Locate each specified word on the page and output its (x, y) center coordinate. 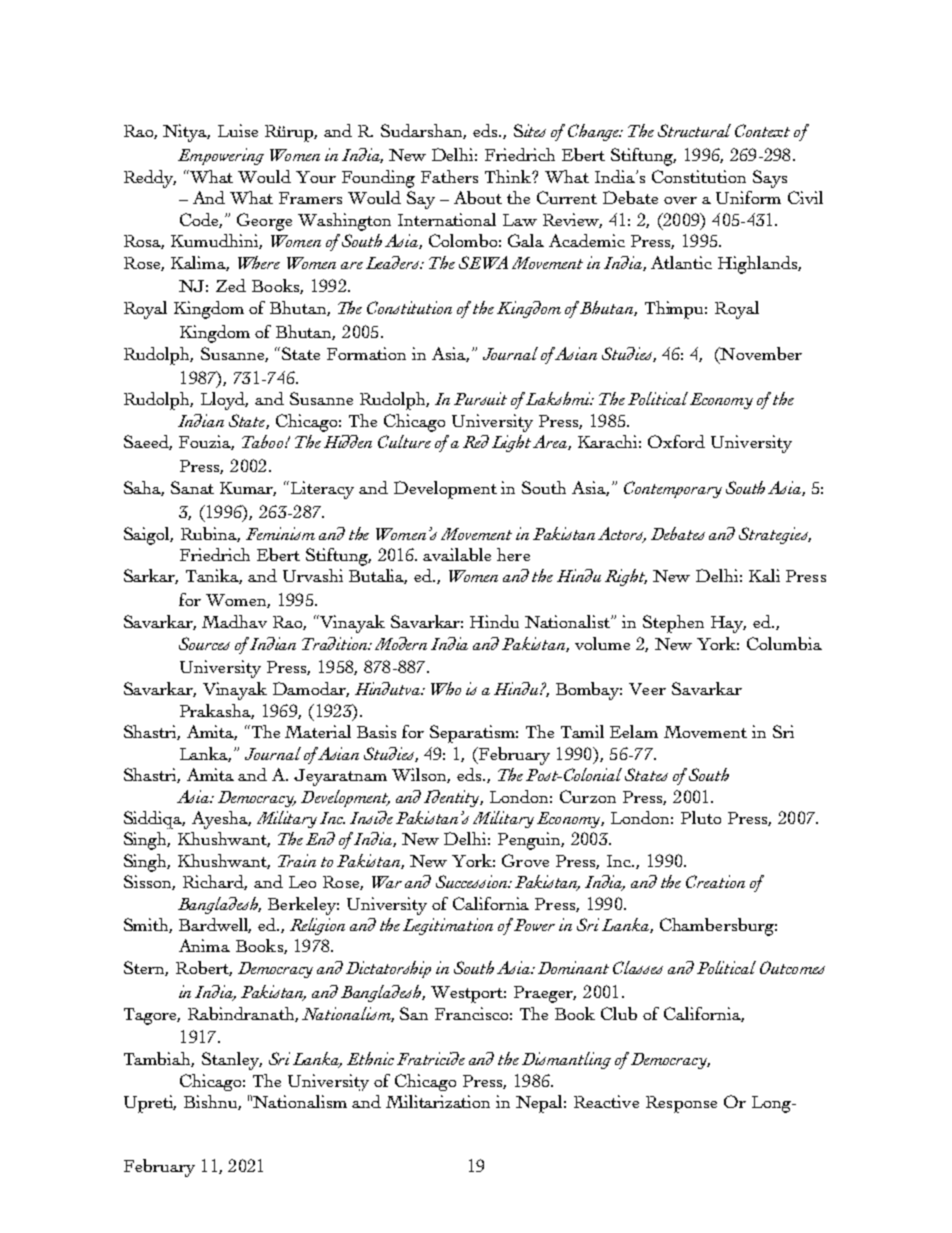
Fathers (449, 176)
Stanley (232, 1061)
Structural (694, 130)
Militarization (438, 1101)
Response (681, 1104)
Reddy (150, 179)
